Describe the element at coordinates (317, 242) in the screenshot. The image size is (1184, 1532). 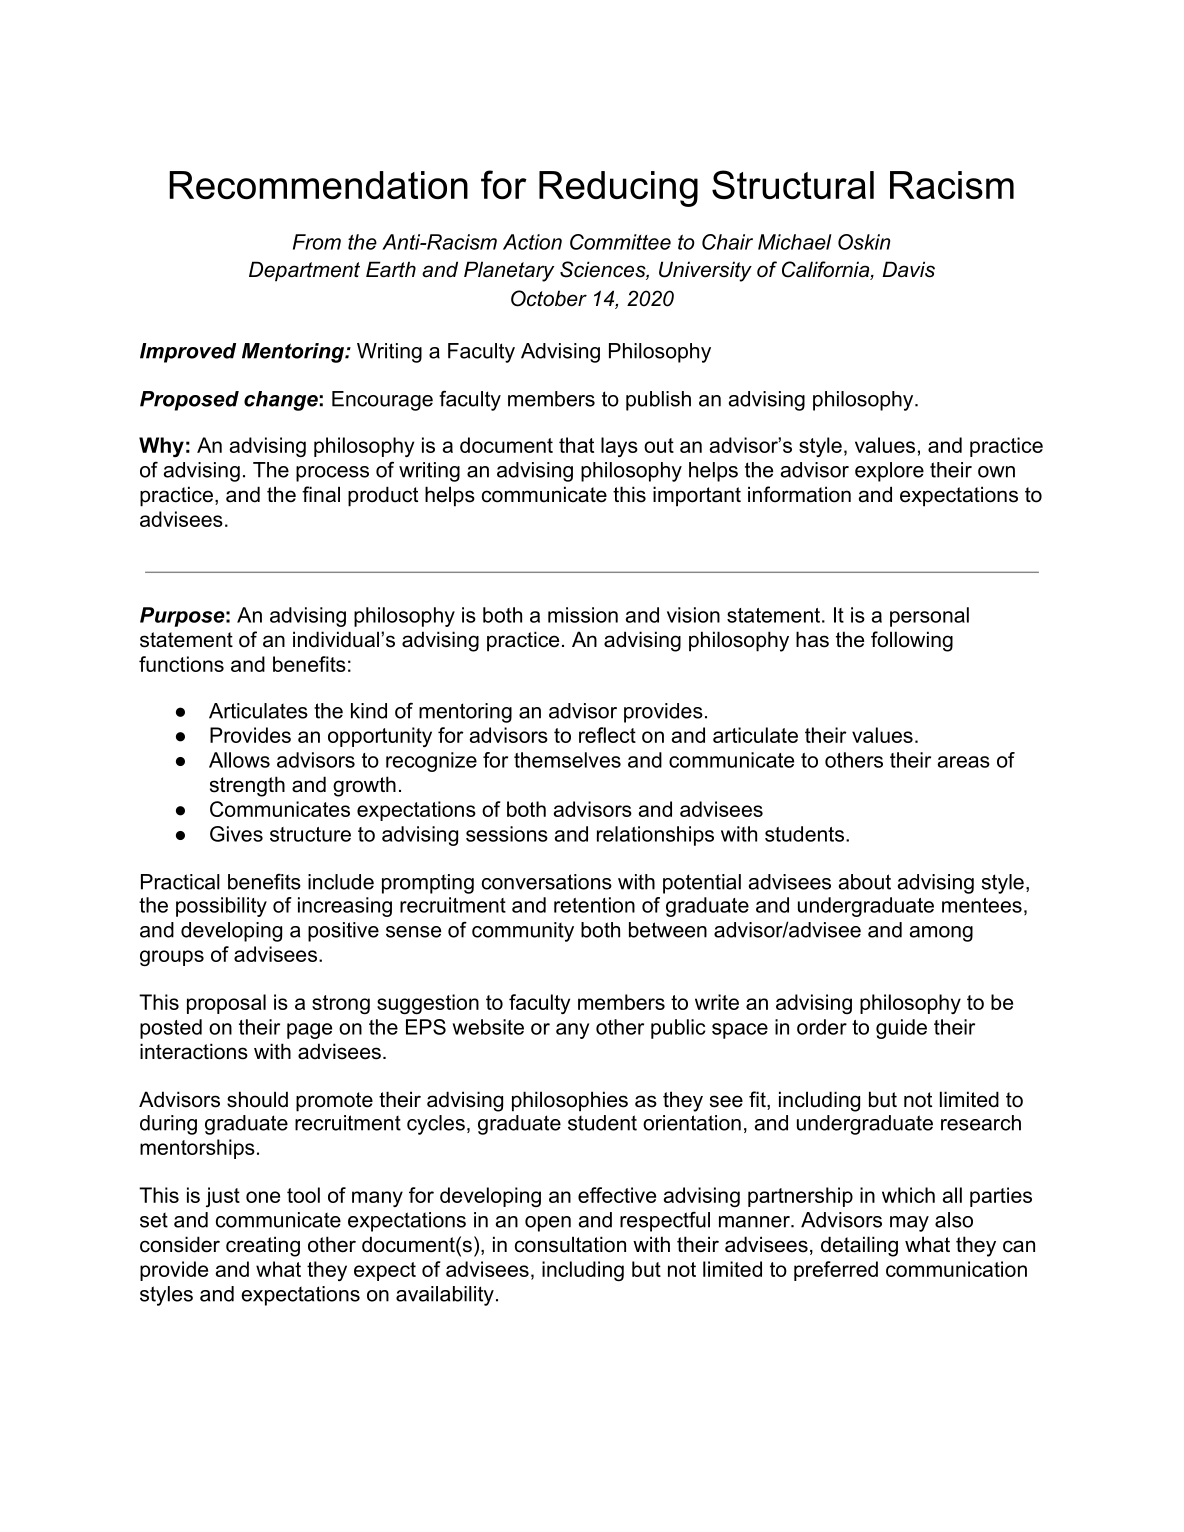
I see `From` at that location.
